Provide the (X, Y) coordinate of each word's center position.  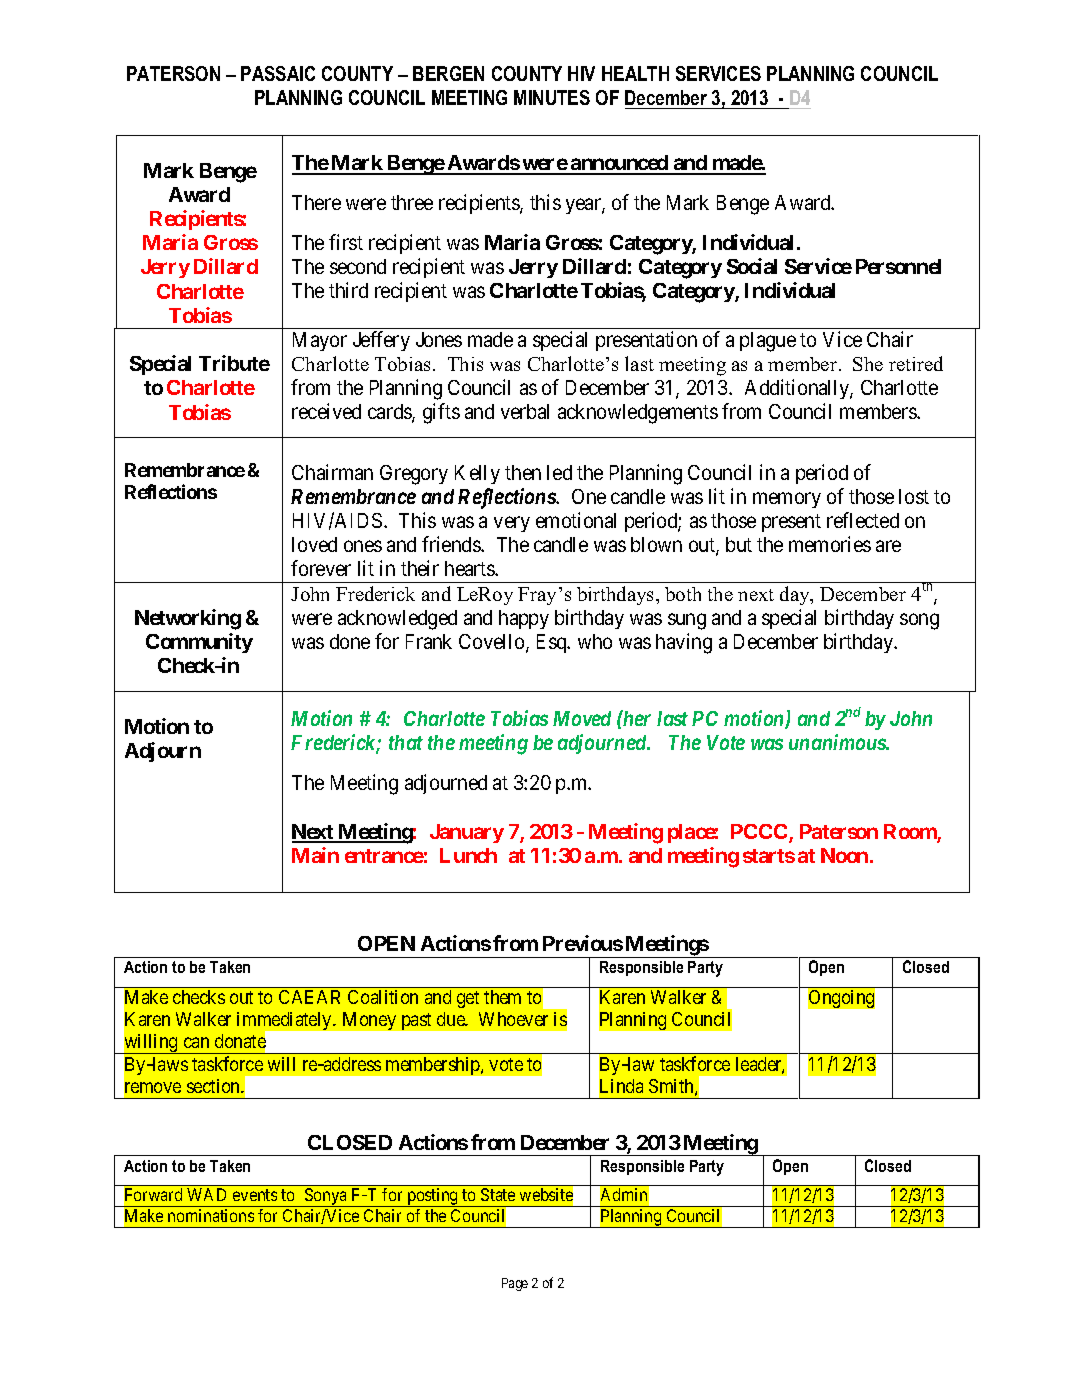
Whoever (513, 1019)
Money (369, 1021)
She (868, 364)
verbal (525, 411)
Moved (582, 718)
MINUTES (552, 97)
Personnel (898, 266)
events (255, 1195)
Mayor (320, 341)
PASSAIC (278, 73)
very (512, 524)
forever (321, 568)
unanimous (838, 742)
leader (760, 1065)
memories (830, 544)
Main (315, 855)
